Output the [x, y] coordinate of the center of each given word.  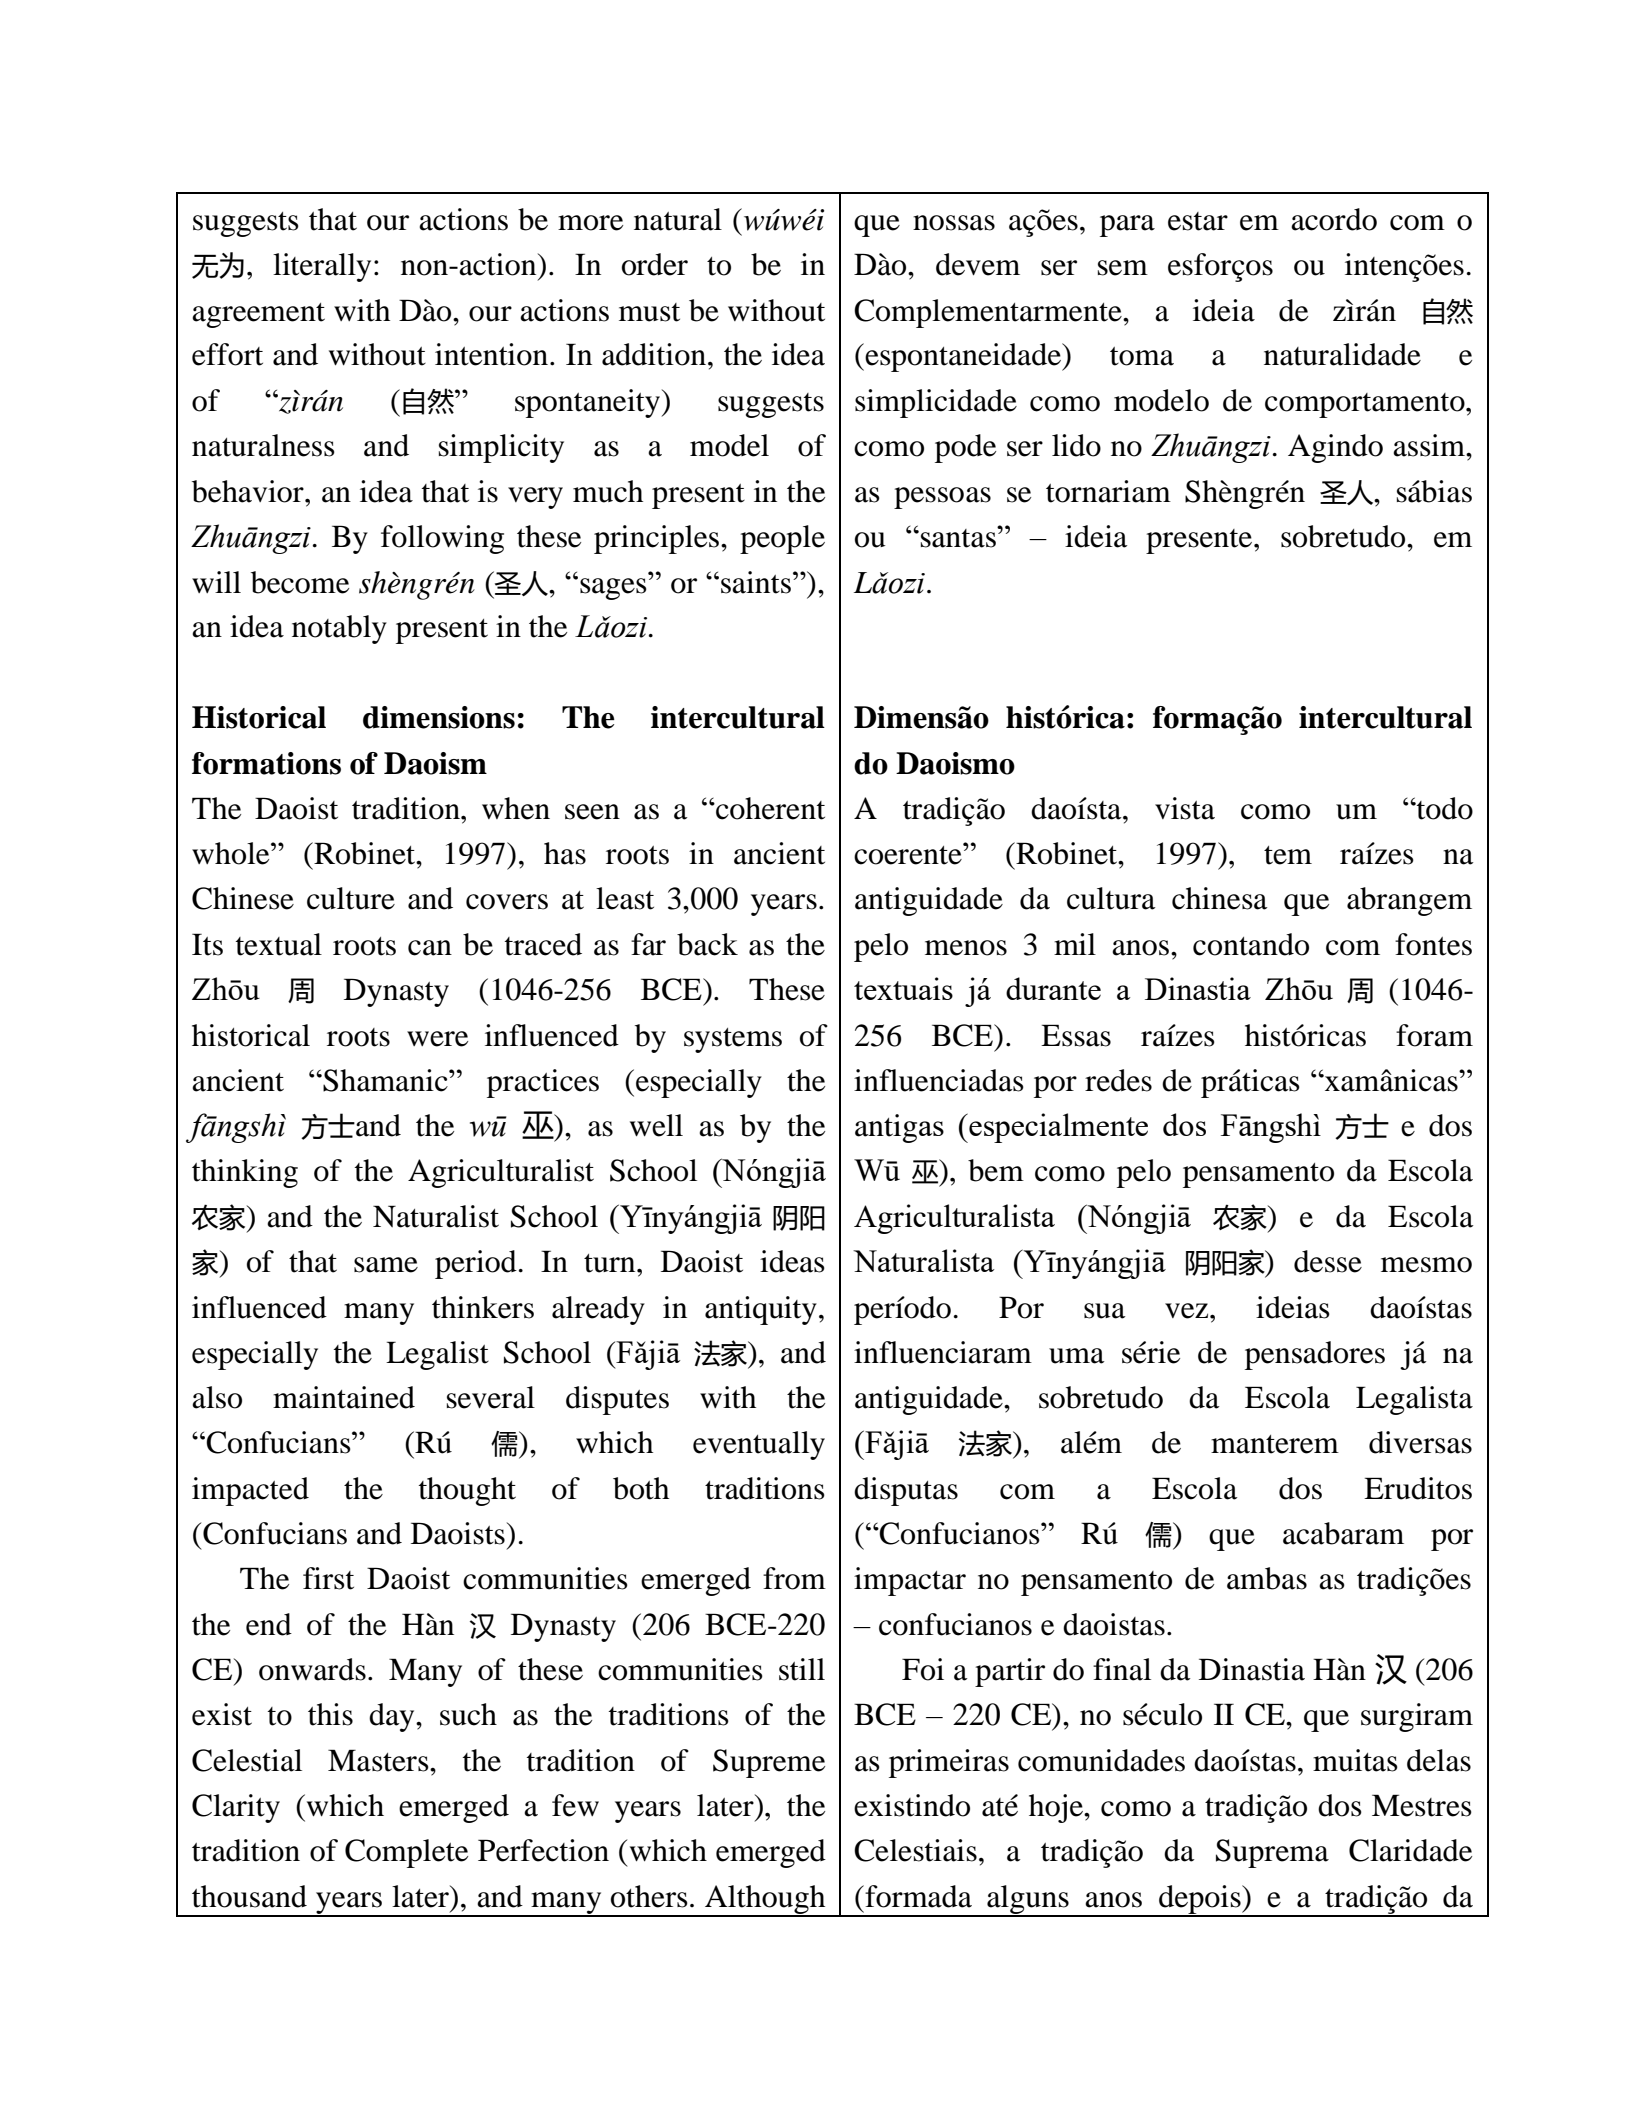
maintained [344, 1397]
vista [1185, 808]
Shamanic [385, 1080]
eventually [759, 1445]
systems [733, 1040]
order [655, 264]
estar [1198, 221]
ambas [1267, 1578]
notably [339, 629]
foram [1434, 1035]
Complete [406, 1853]
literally [322, 267]
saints [757, 582]
